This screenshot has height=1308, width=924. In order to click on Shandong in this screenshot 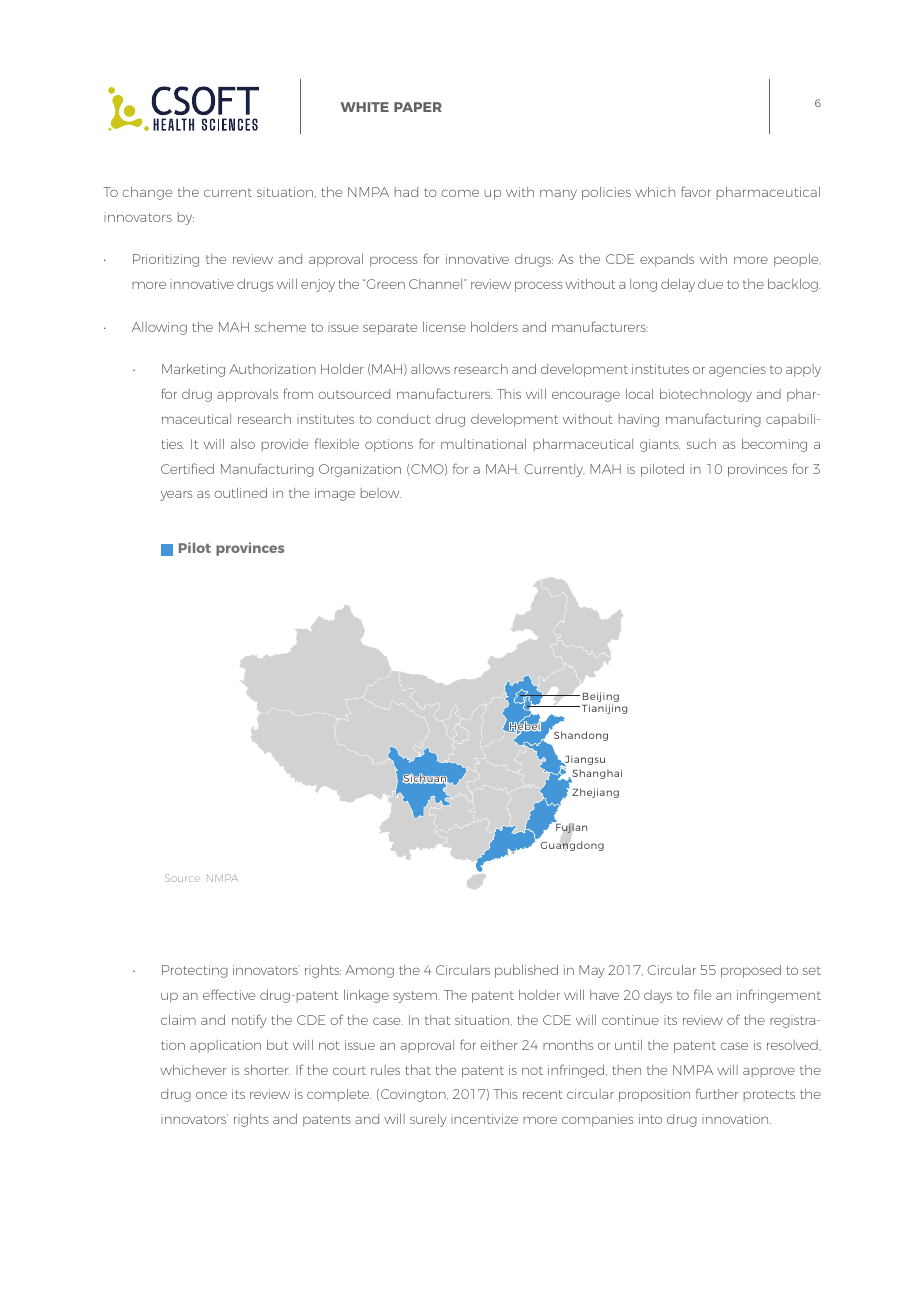, I will do `click(581, 736)`.
